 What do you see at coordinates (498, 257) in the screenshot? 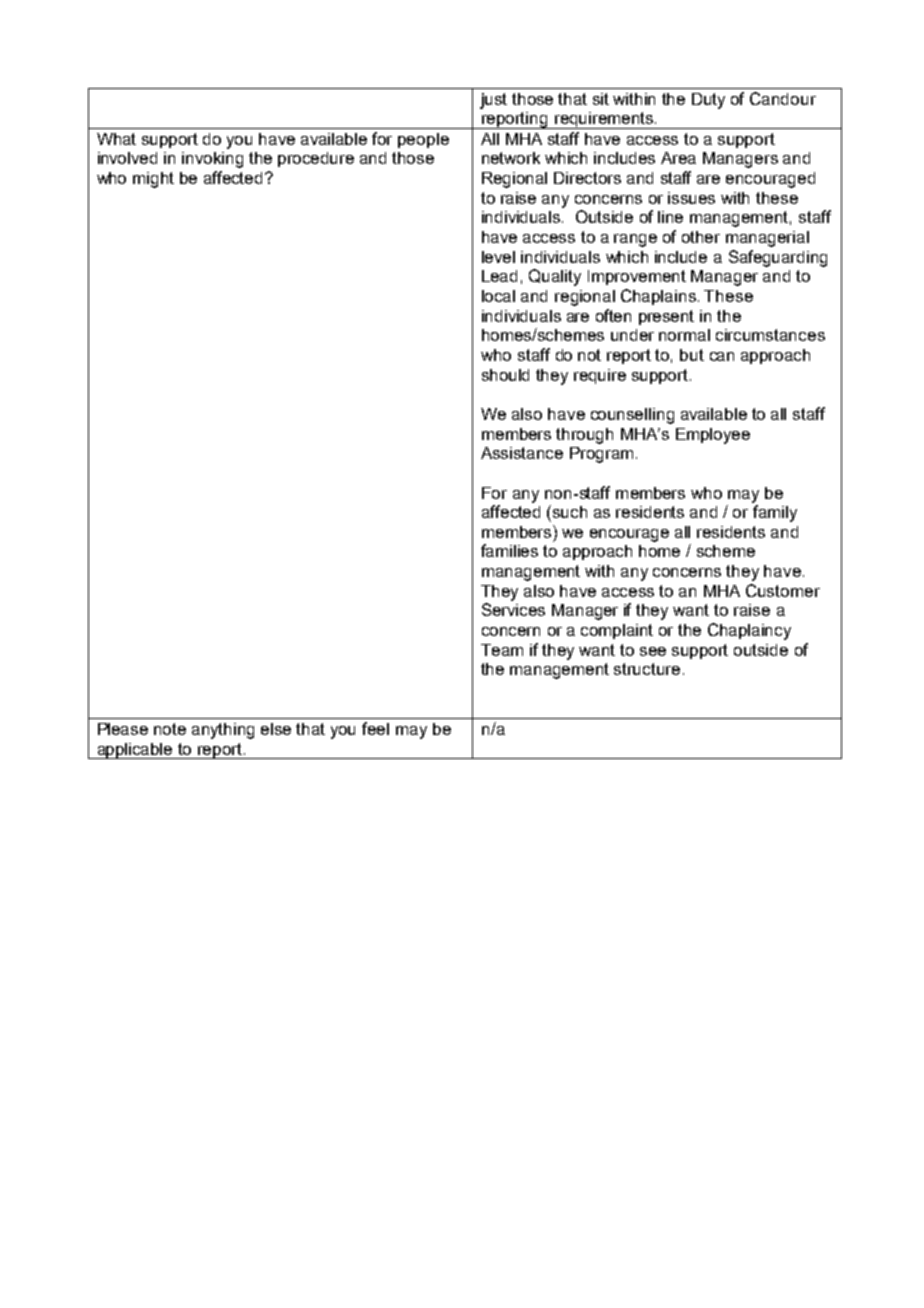
I see `level` at bounding box center [498, 257].
